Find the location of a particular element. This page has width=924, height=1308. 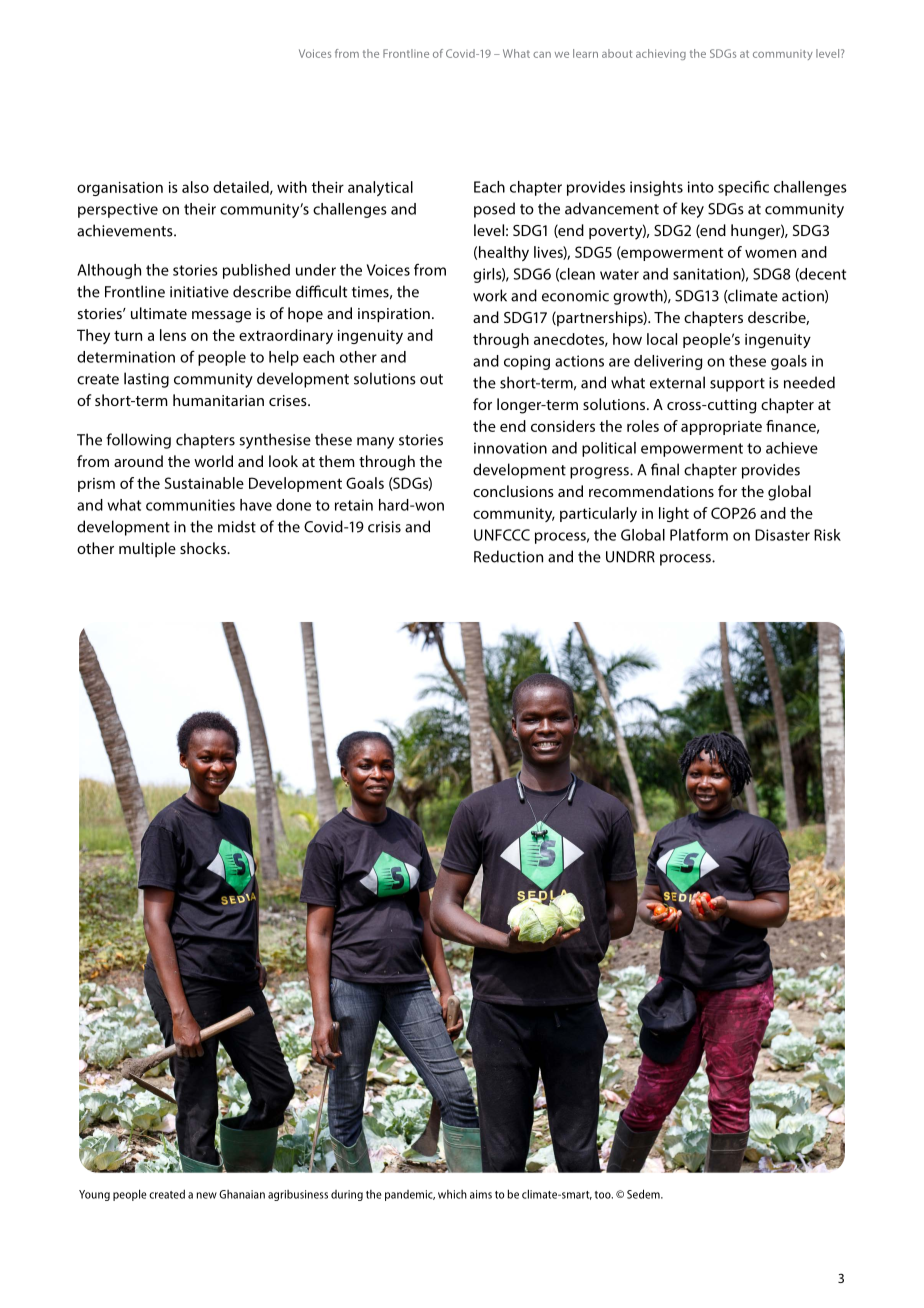

also is located at coordinates (195, 187).
